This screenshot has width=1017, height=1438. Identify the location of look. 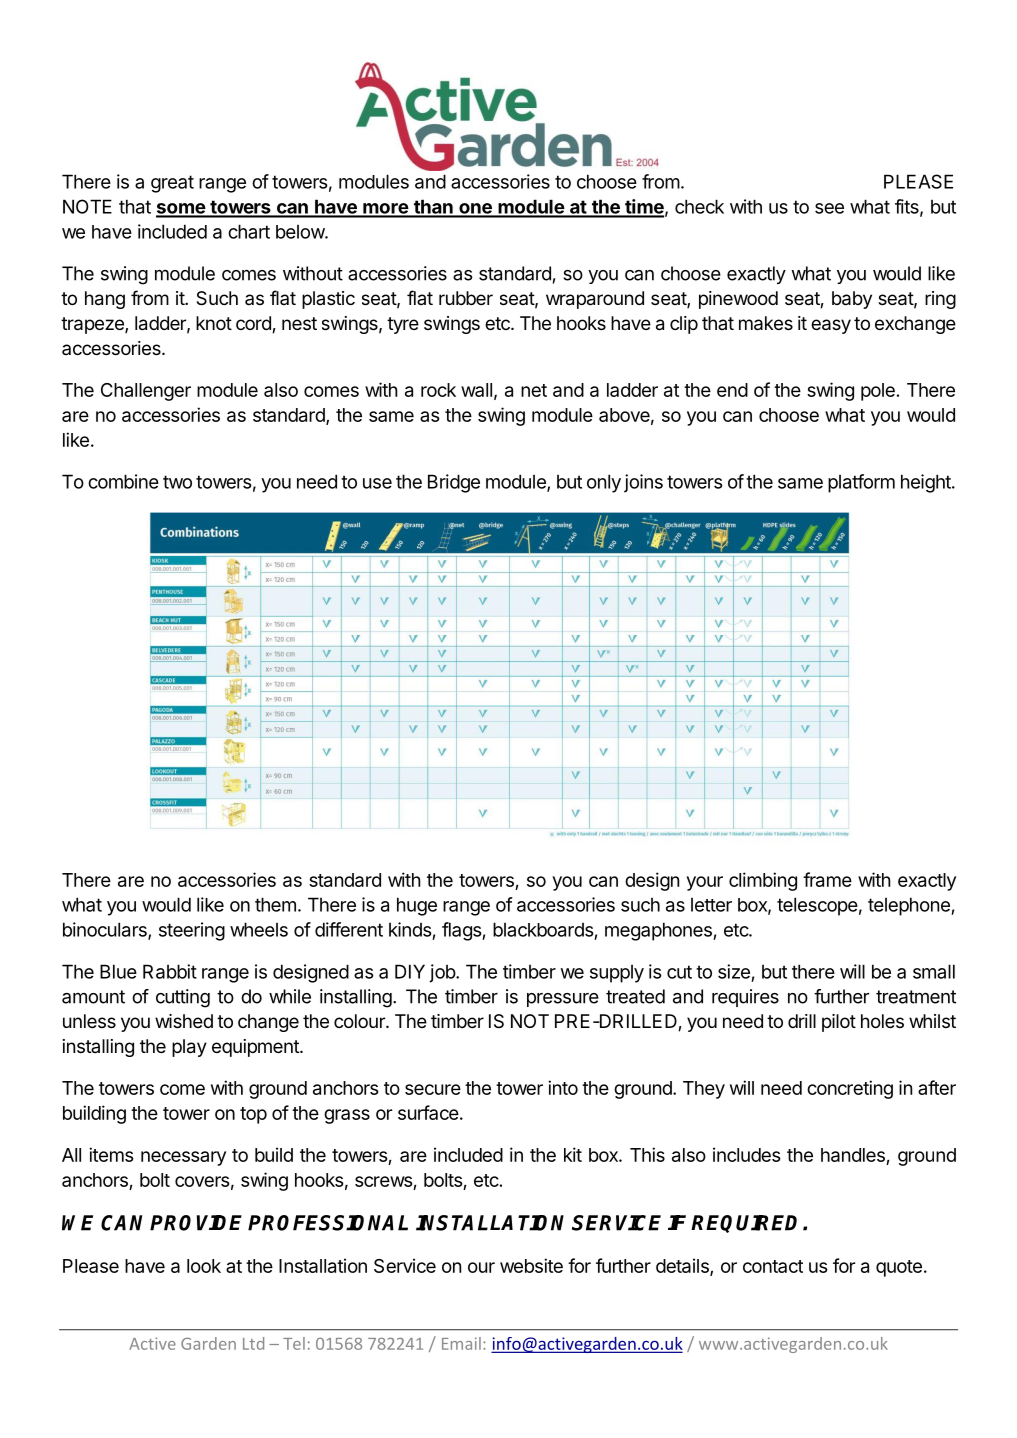
(204, 1266).
